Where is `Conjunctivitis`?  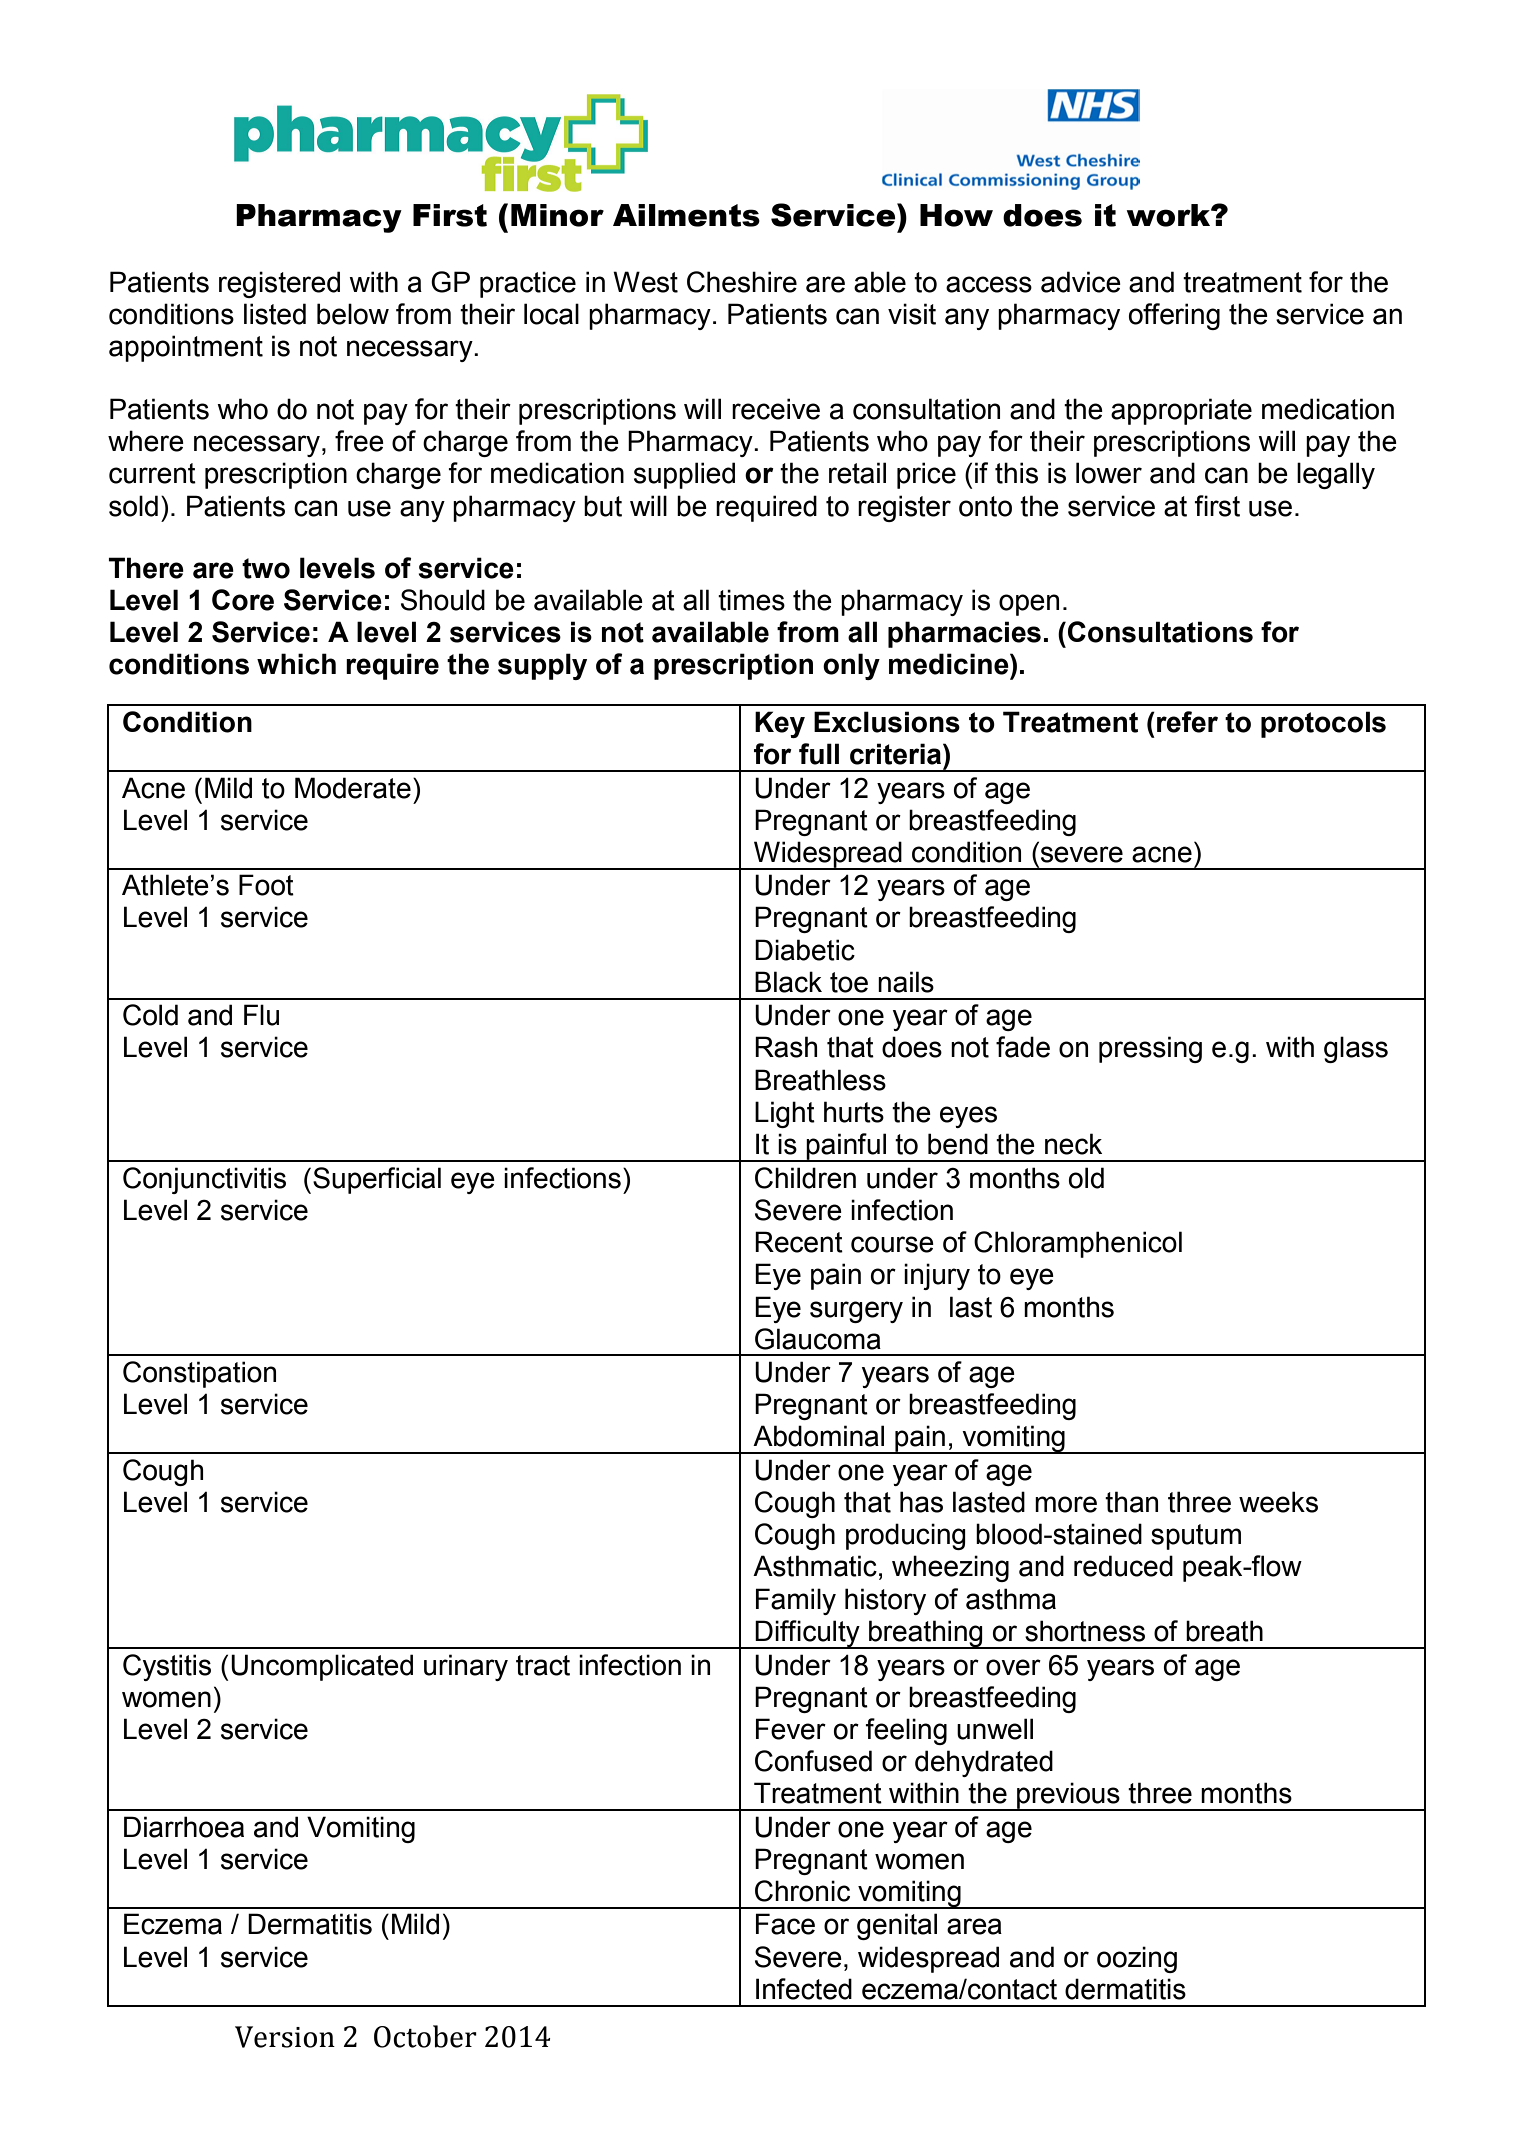
Conjunctivitis is located at coordinates (204, 1180).
